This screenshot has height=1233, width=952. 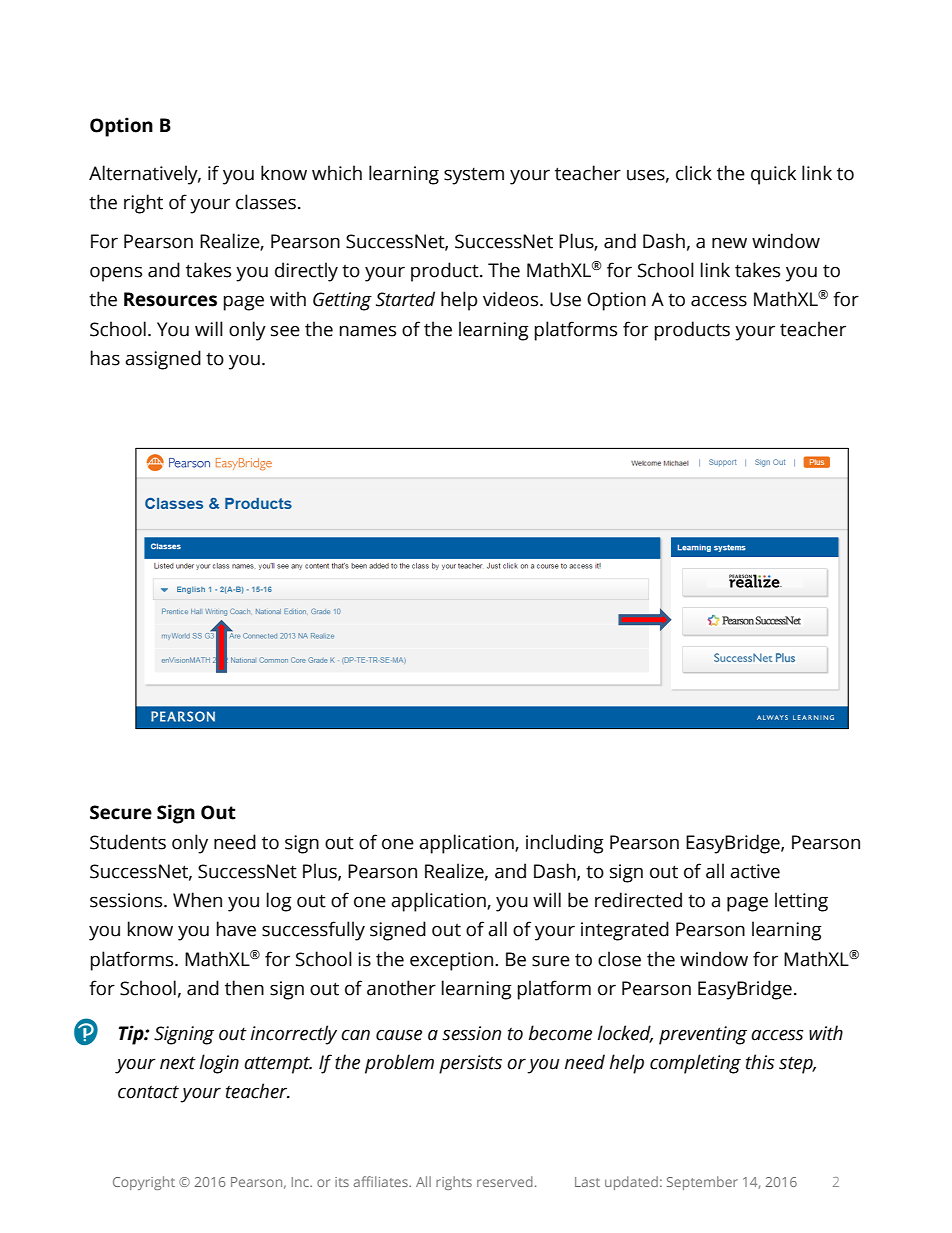 What do you see at coordinates (694, 173) in the screenshot?
I see `click` at bounding box center [694, 173].
